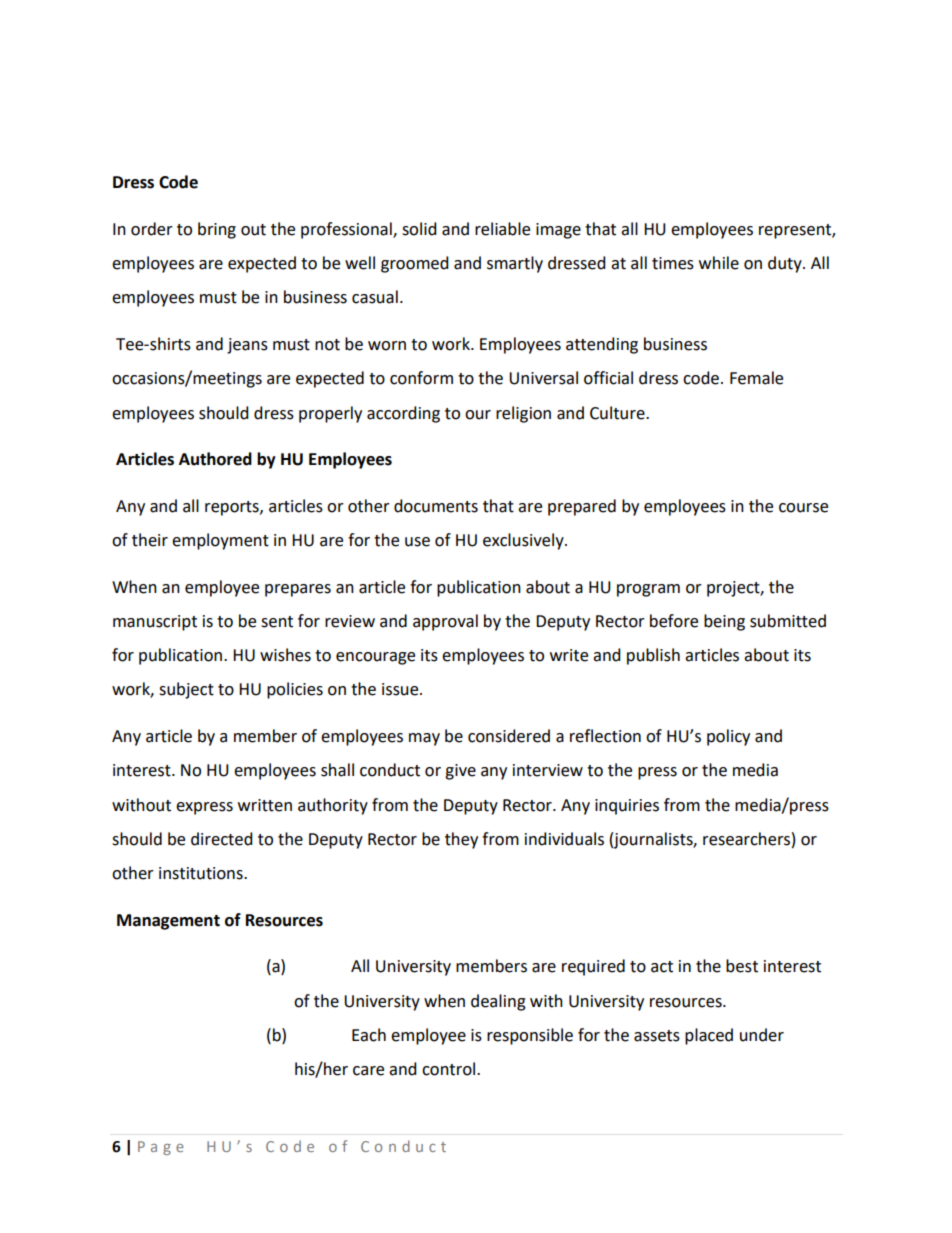 This page has height=1233, width=952. What do you see at coordinates (724, 622) in the page?
I see `being` at bounding box center [724, 622].
